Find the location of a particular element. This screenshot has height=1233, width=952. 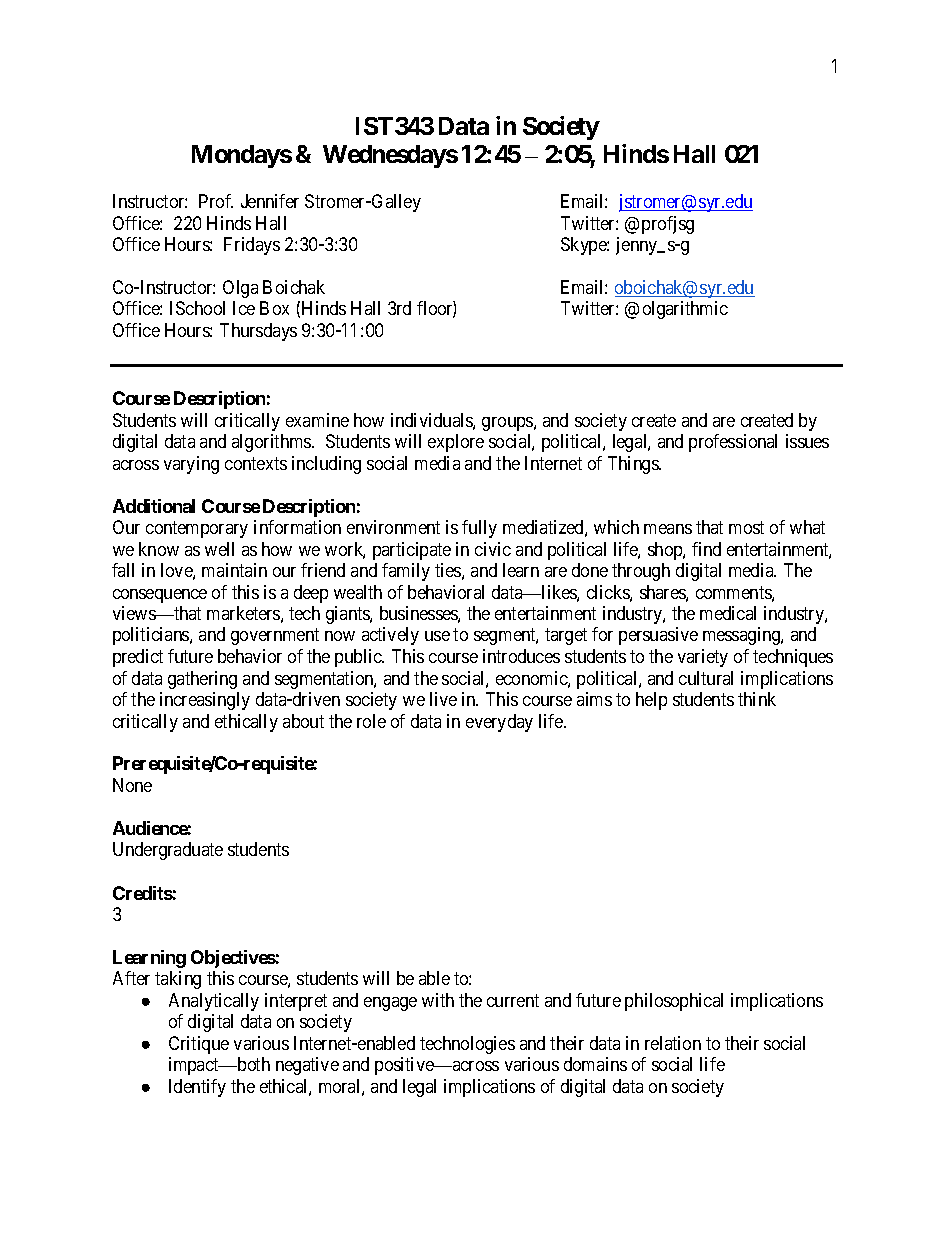

relation is located at coordinates (673, 1043).
